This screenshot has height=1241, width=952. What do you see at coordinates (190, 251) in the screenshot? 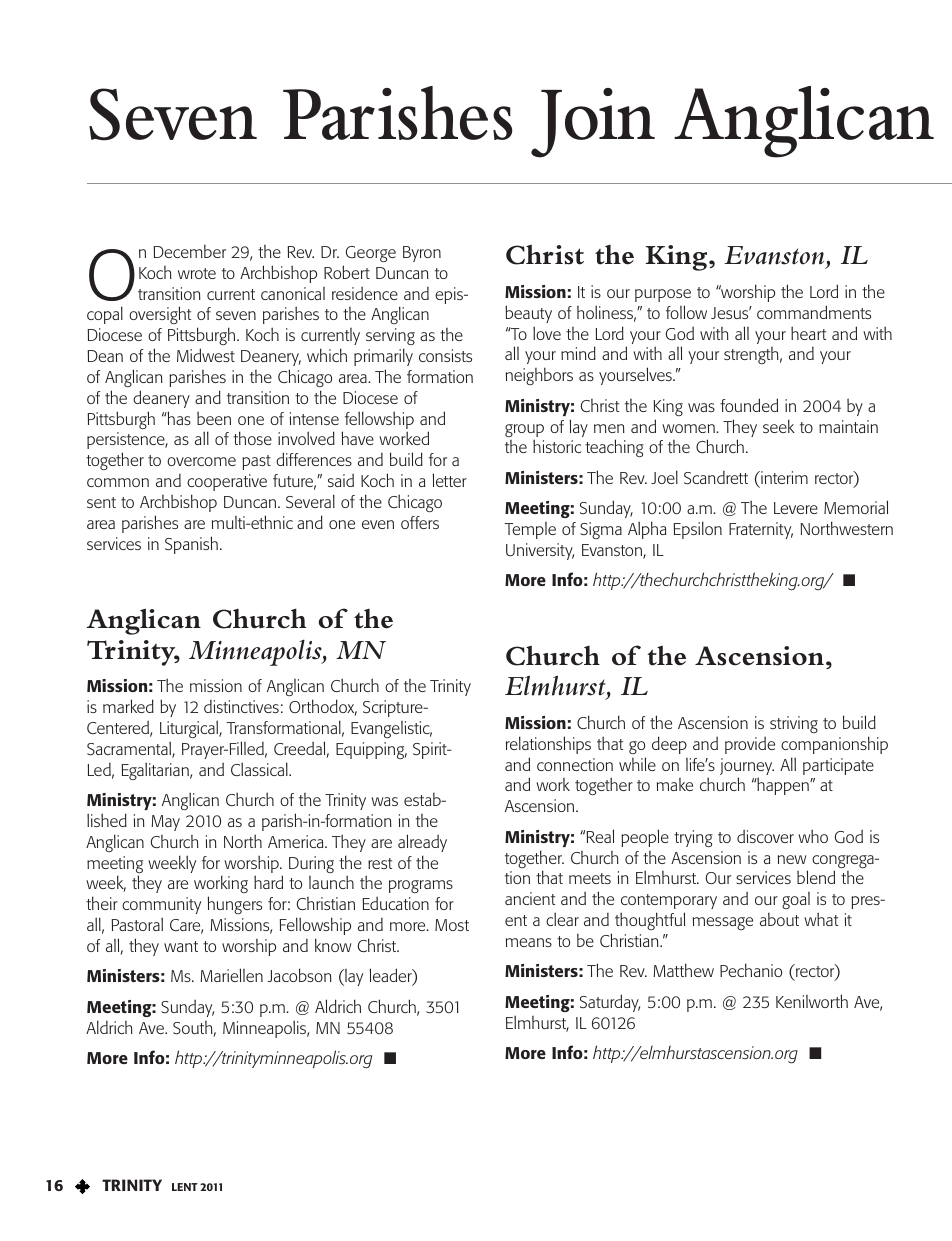
I see `December` at bounding box center [190, 251].
